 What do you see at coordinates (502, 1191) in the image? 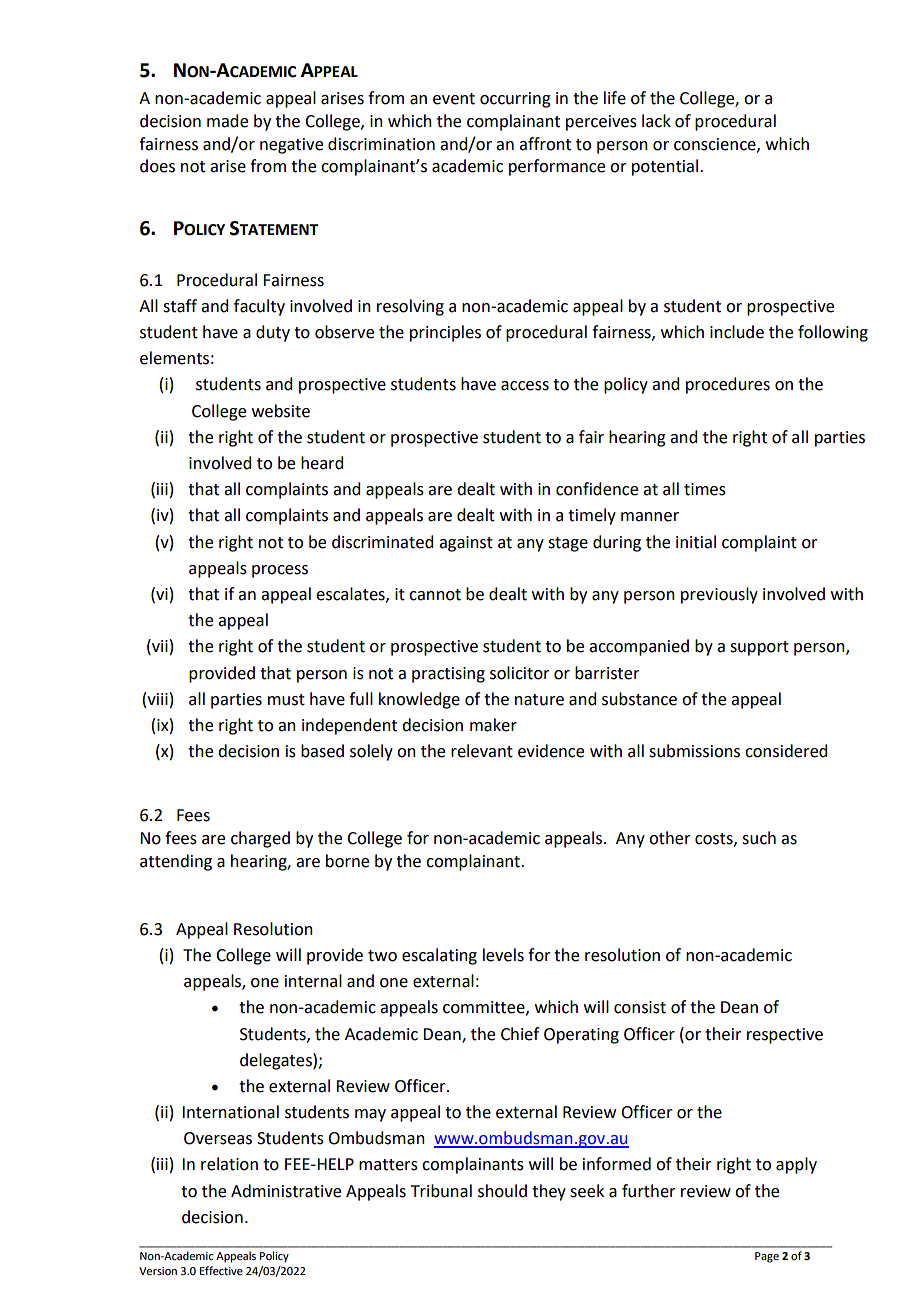
I see `should` at bounding box center [502, 1191].
